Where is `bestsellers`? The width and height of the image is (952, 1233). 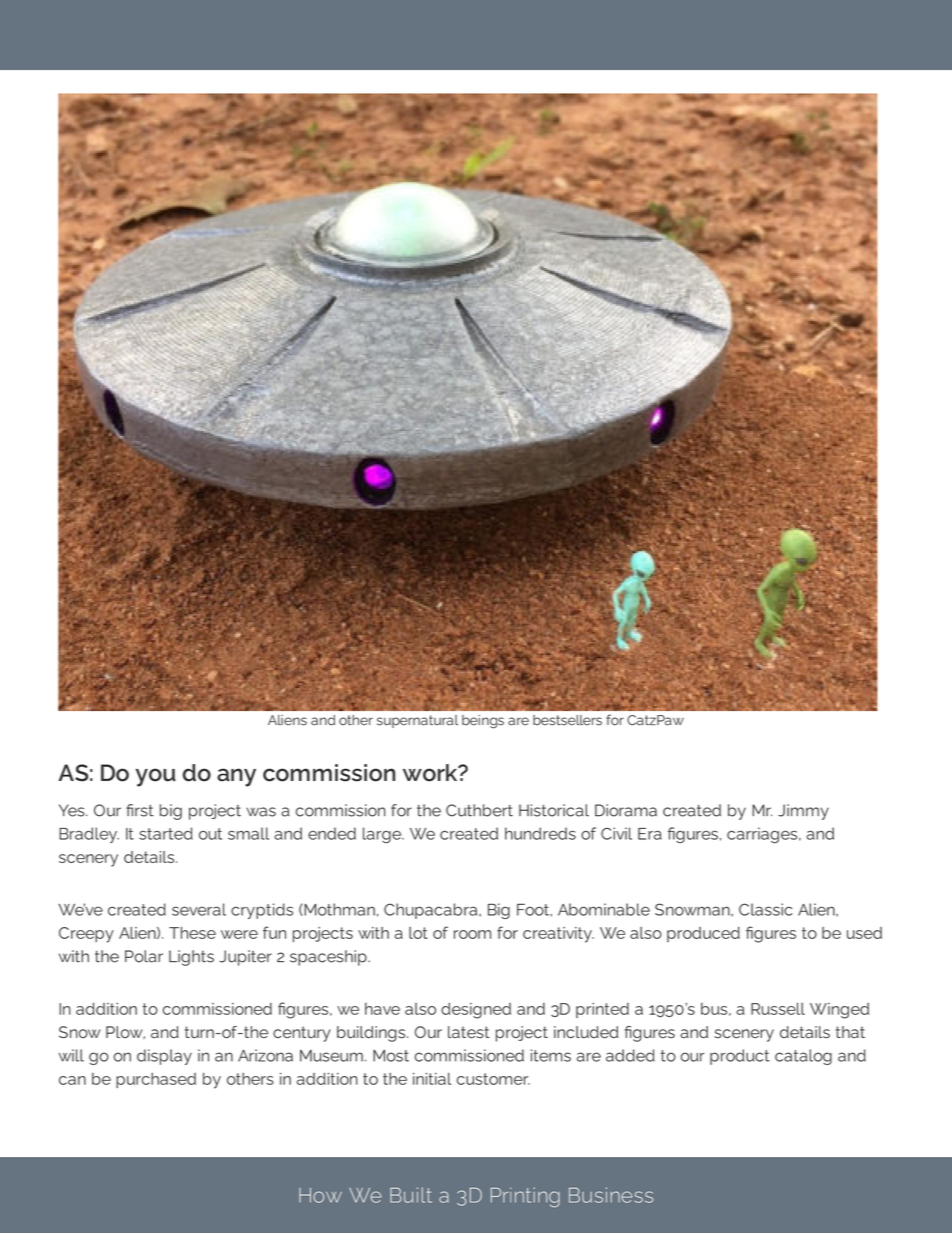 bestsellers is located at coordinates (567, 720).
